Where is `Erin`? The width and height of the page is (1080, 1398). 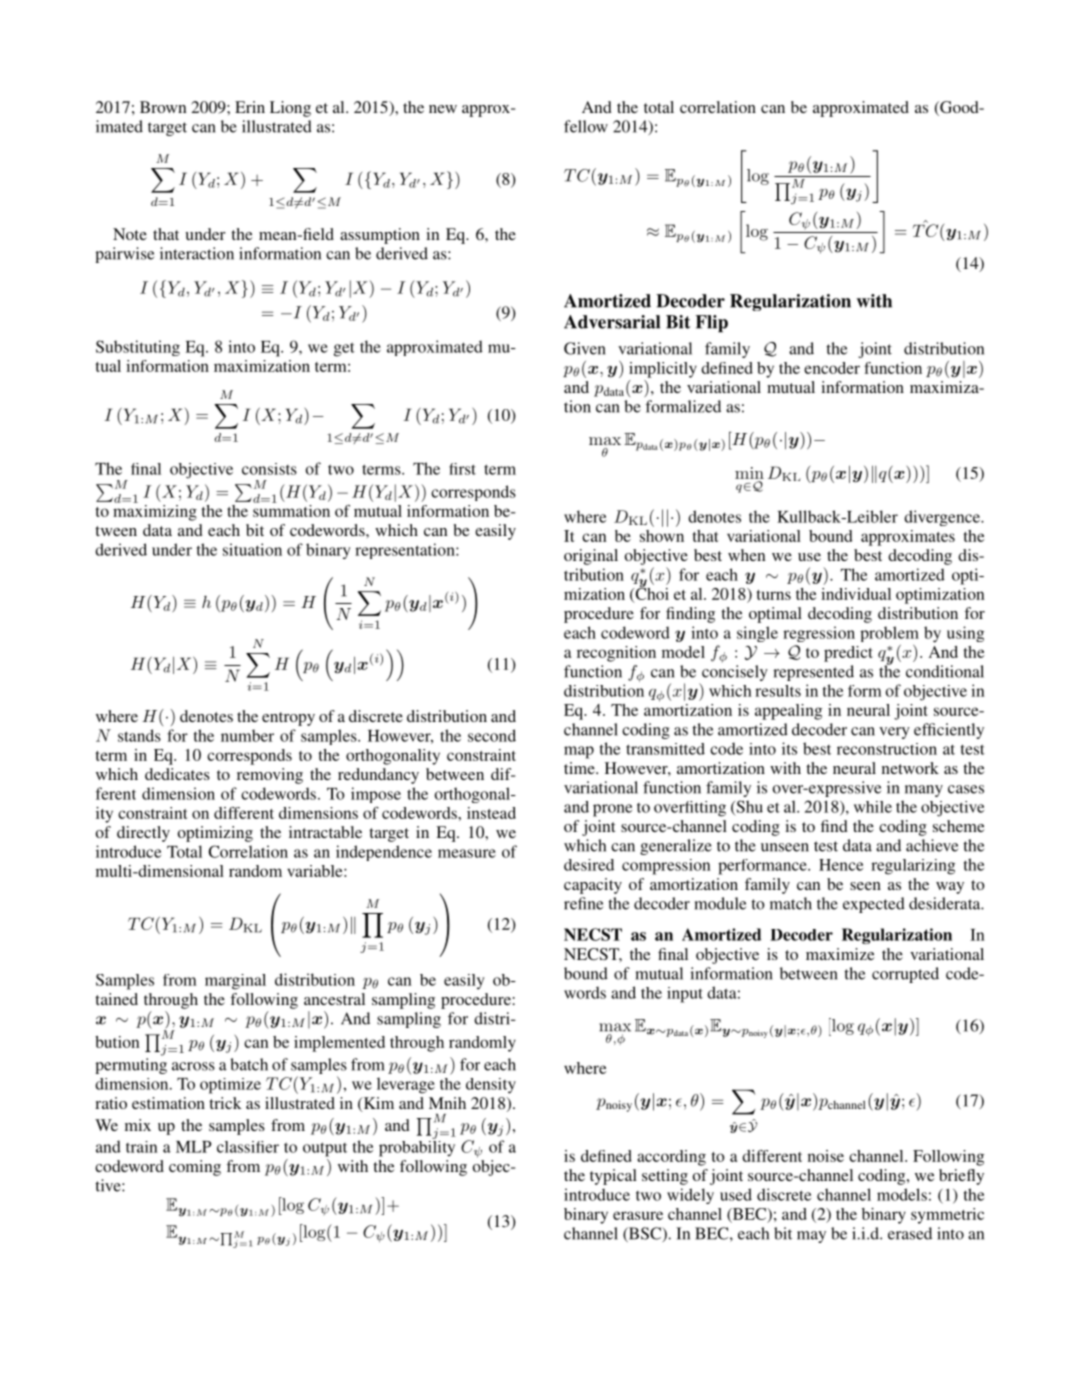
Erin is located at coordinates (250, 107).
